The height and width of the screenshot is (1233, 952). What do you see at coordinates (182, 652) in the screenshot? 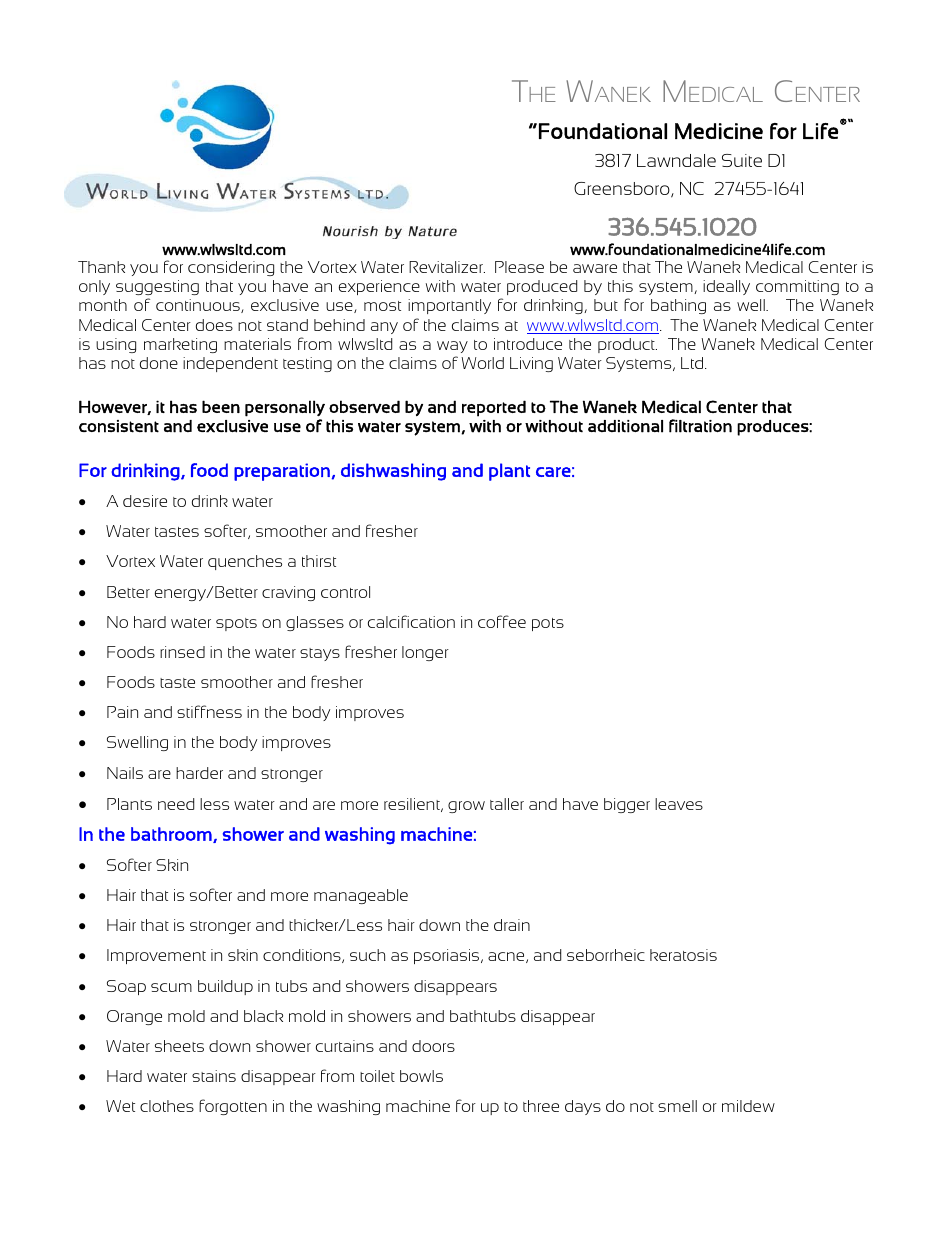
I see `rinsed` at bounding box center [182, 652].
